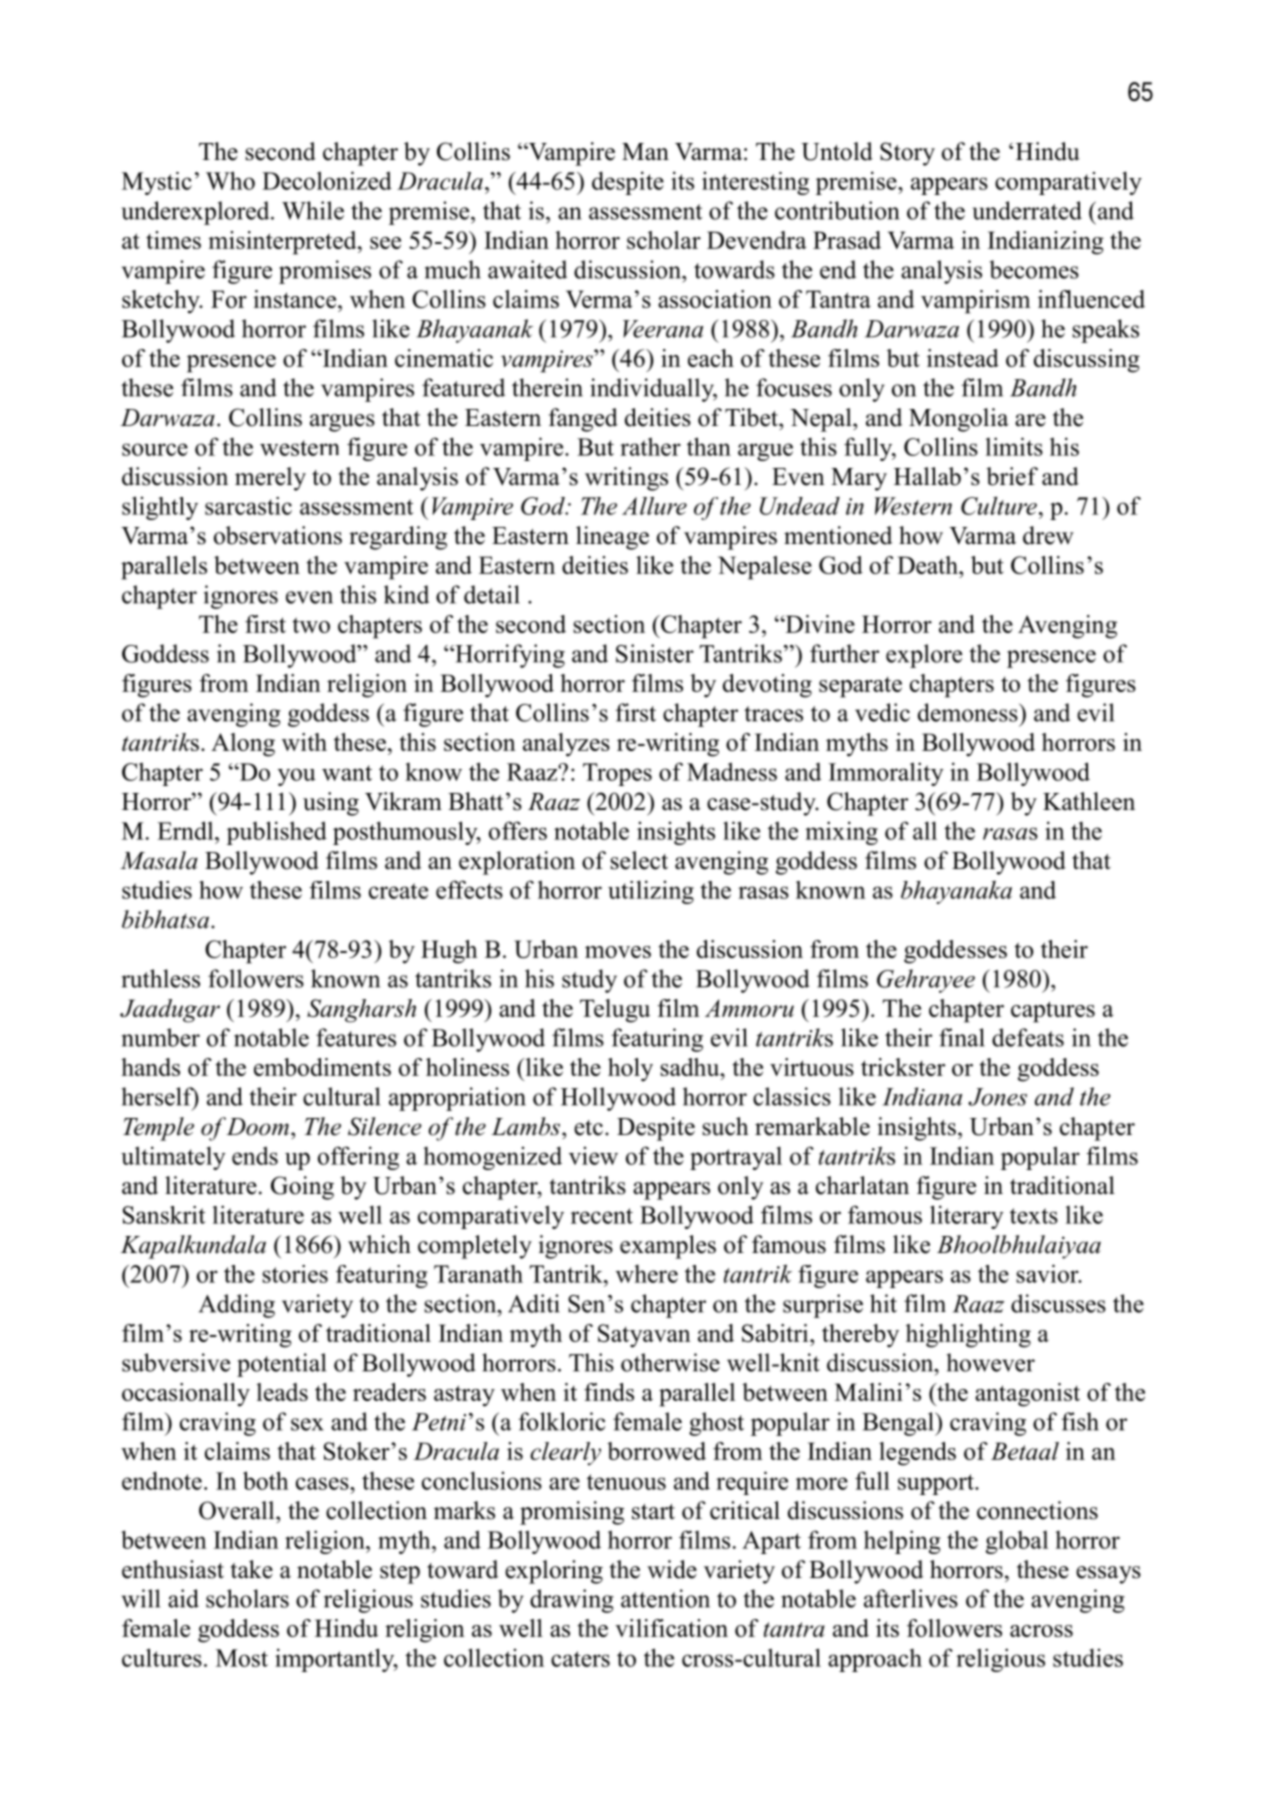 Image resolution: width=1274 pixels, height=1802 pixels. Describe the element at coordinates (1048, 1273) in the document. I see `savior` at that location.
